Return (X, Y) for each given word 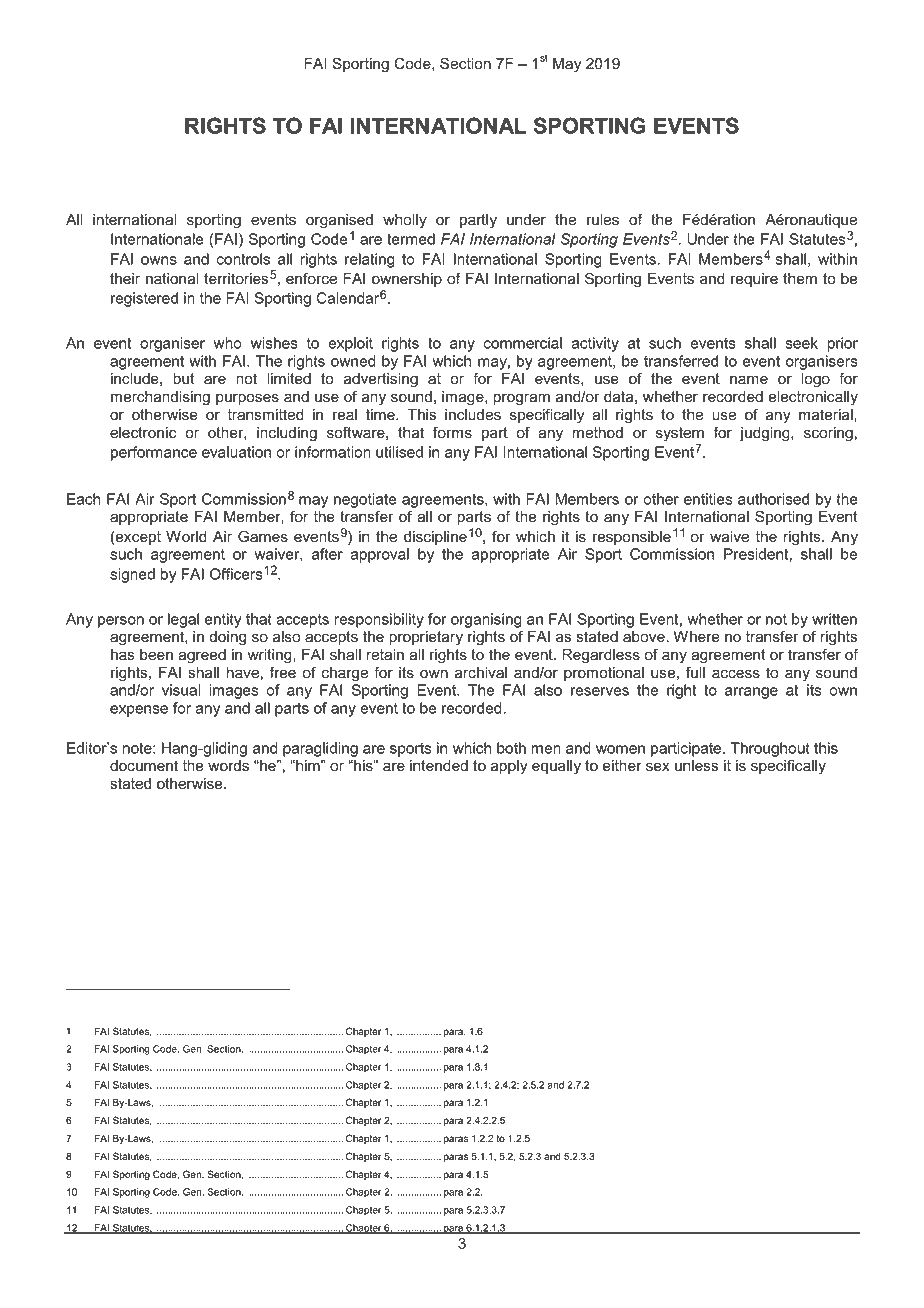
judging (766, 434)
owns (159, 260)
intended (439, 766)
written (834, 619)
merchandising (160, 398)
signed (132, 575)
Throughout (770, 749)
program (522, 399)
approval (379, 555)
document (144, 766)
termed (411, 239)
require (754, 280)
